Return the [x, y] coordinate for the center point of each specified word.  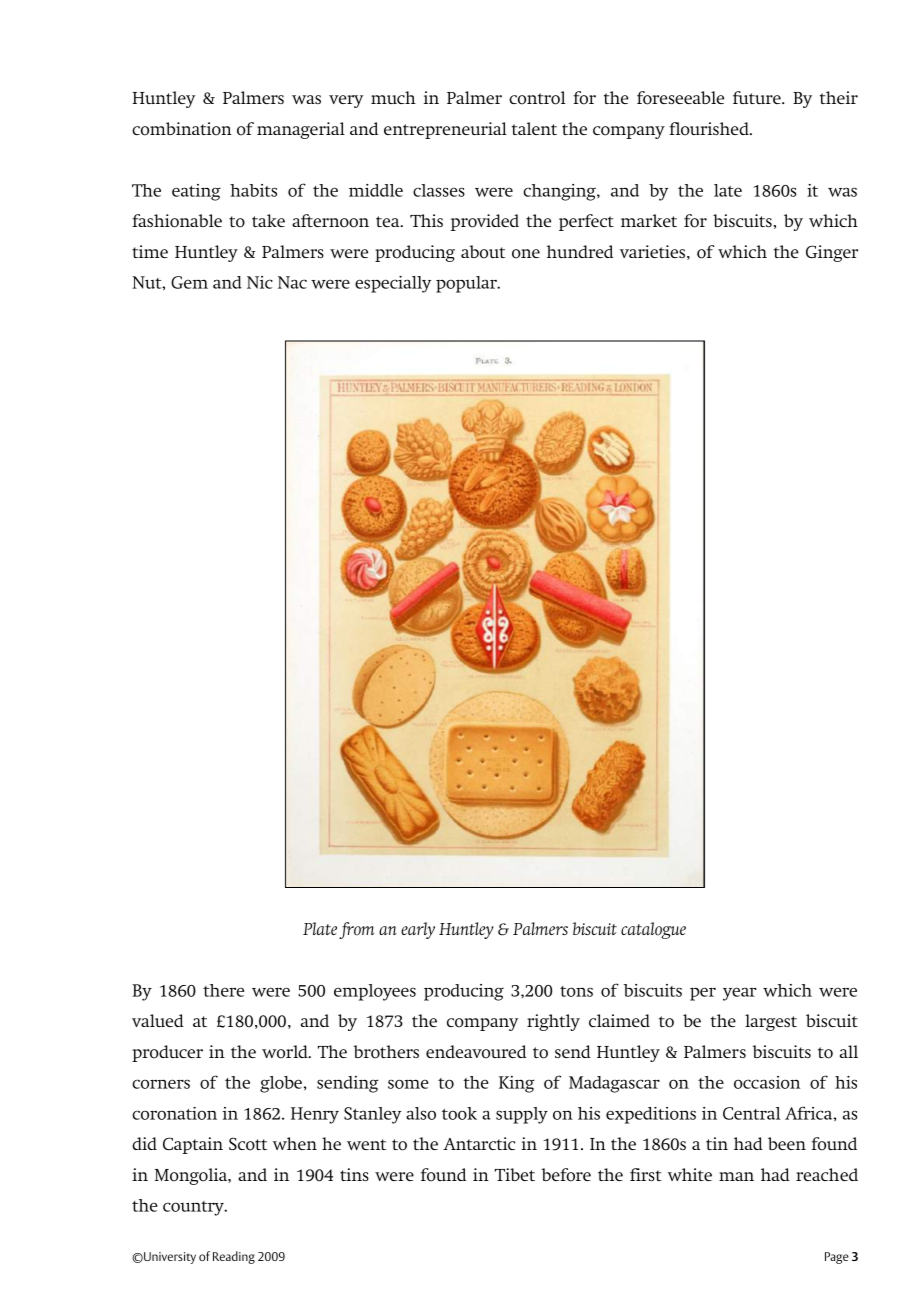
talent [534, 128]
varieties [652, 251]
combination [182, 129]
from [356, 930]
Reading [234, 1257]
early [418, 930]
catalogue [653, 930]
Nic [260, 282]
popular [467, 284]
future [758, 97]
